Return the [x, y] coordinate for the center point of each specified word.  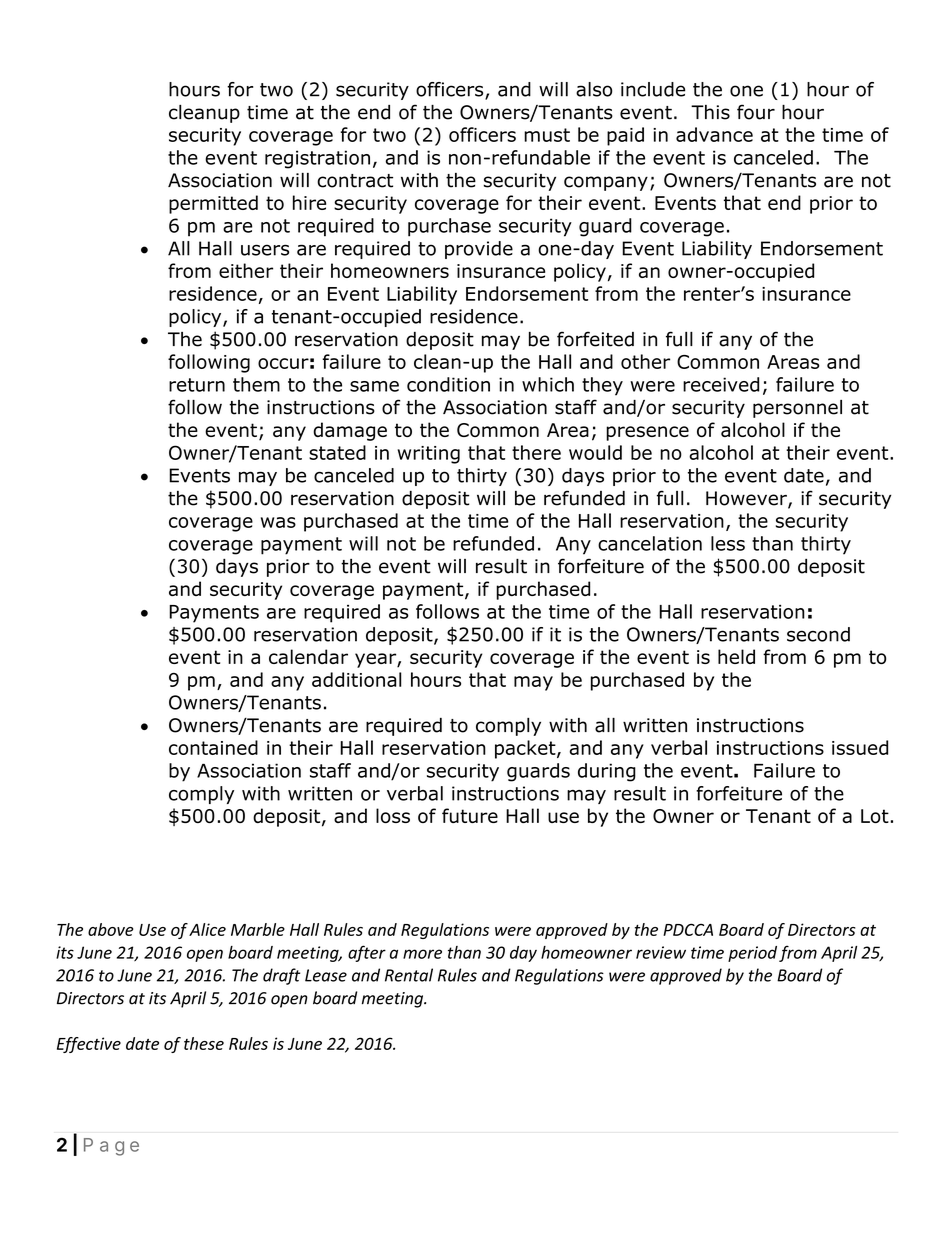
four [756, 112]
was [278, 522]
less [728, 543]
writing [429, 455]
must [547, 135]
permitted [213, 204]
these [204, 1043]
